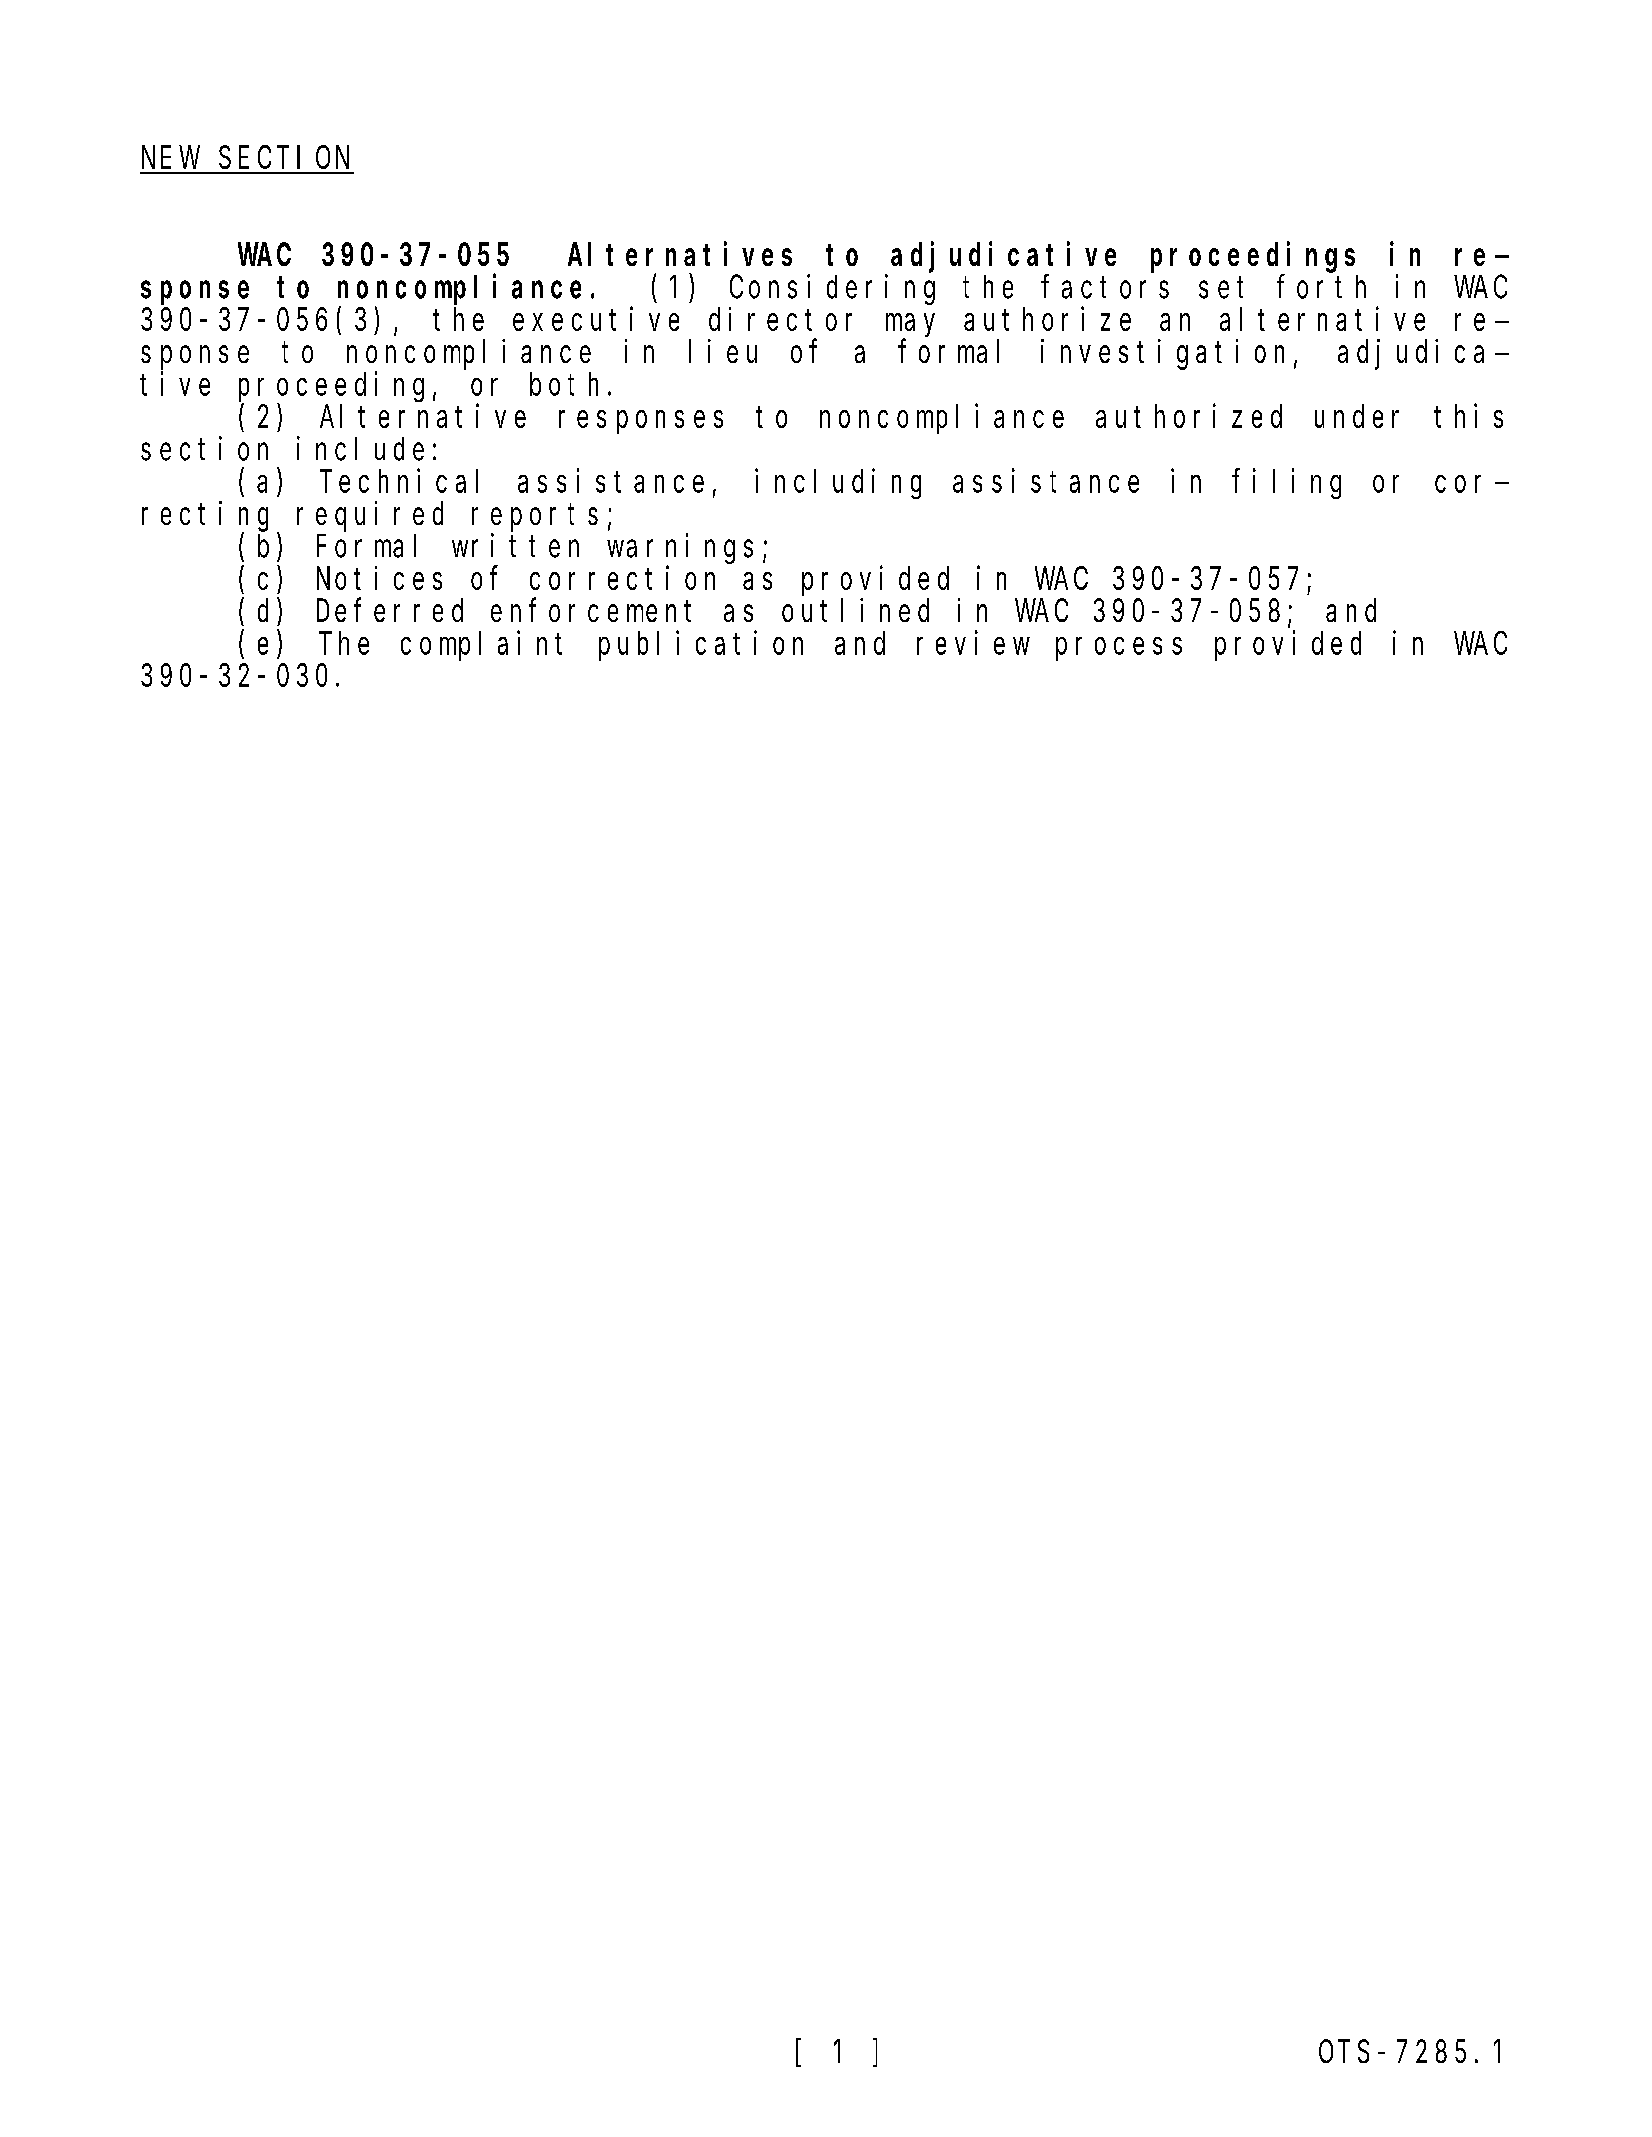 The width and height of the screenshot is (1652, 2137). Describe the element at coordinates (680, 549) in the screenshot. I see `warnings` at that location.
